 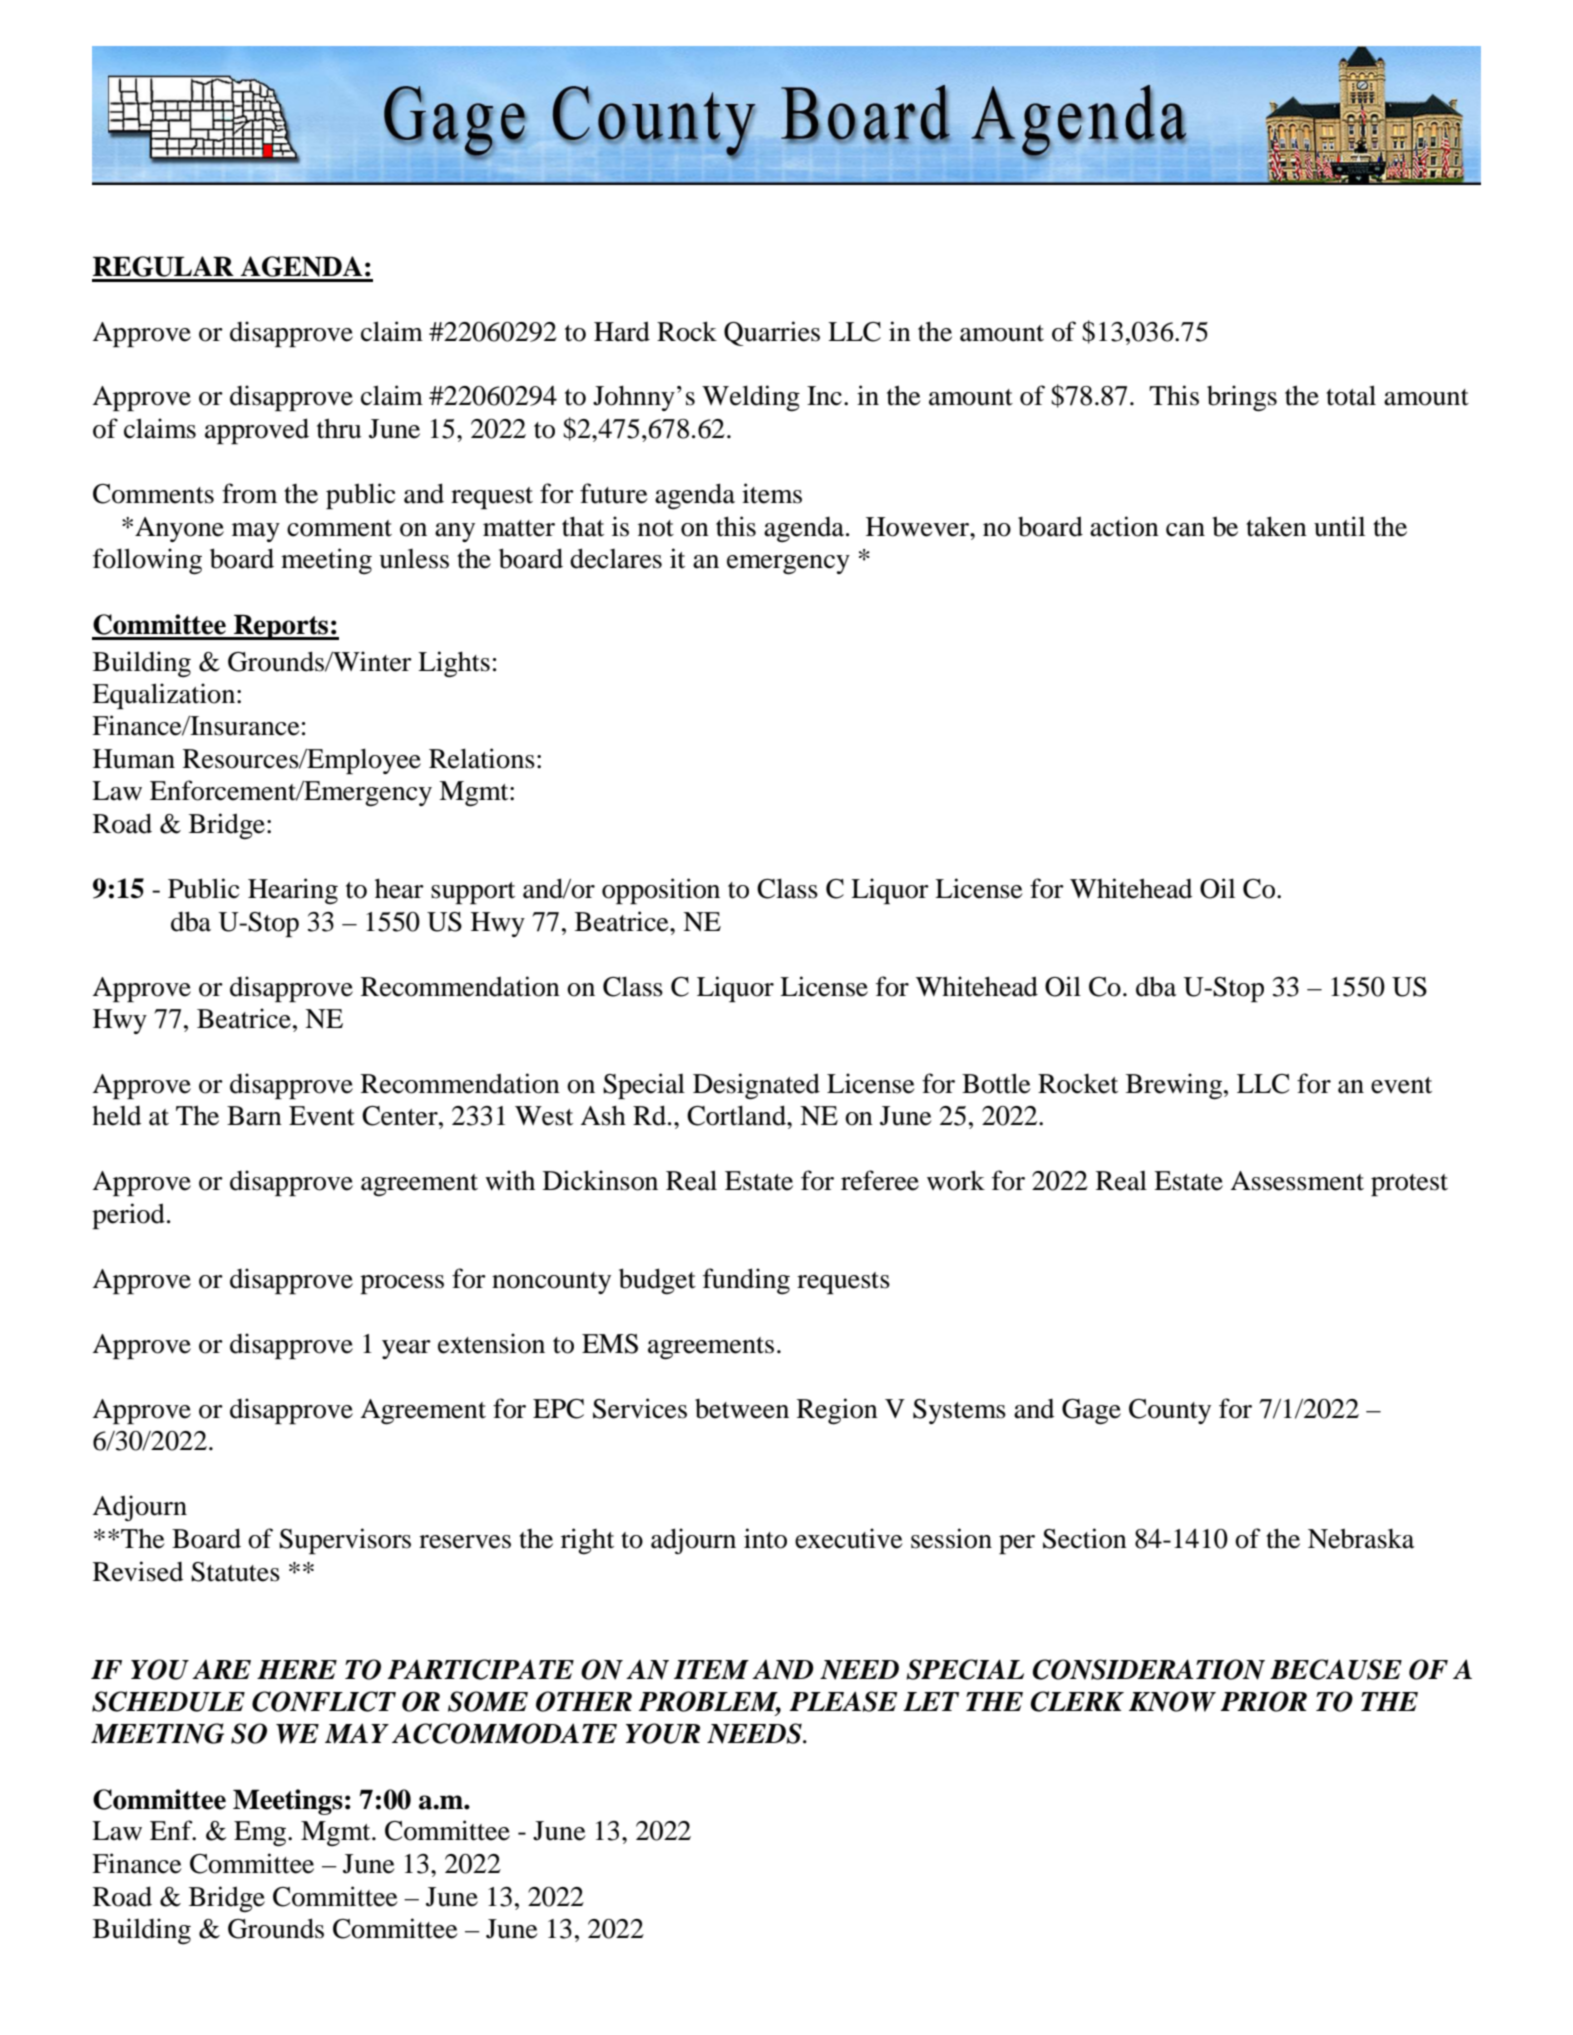 I want to click on Welding, so click(x=751, y=398).
